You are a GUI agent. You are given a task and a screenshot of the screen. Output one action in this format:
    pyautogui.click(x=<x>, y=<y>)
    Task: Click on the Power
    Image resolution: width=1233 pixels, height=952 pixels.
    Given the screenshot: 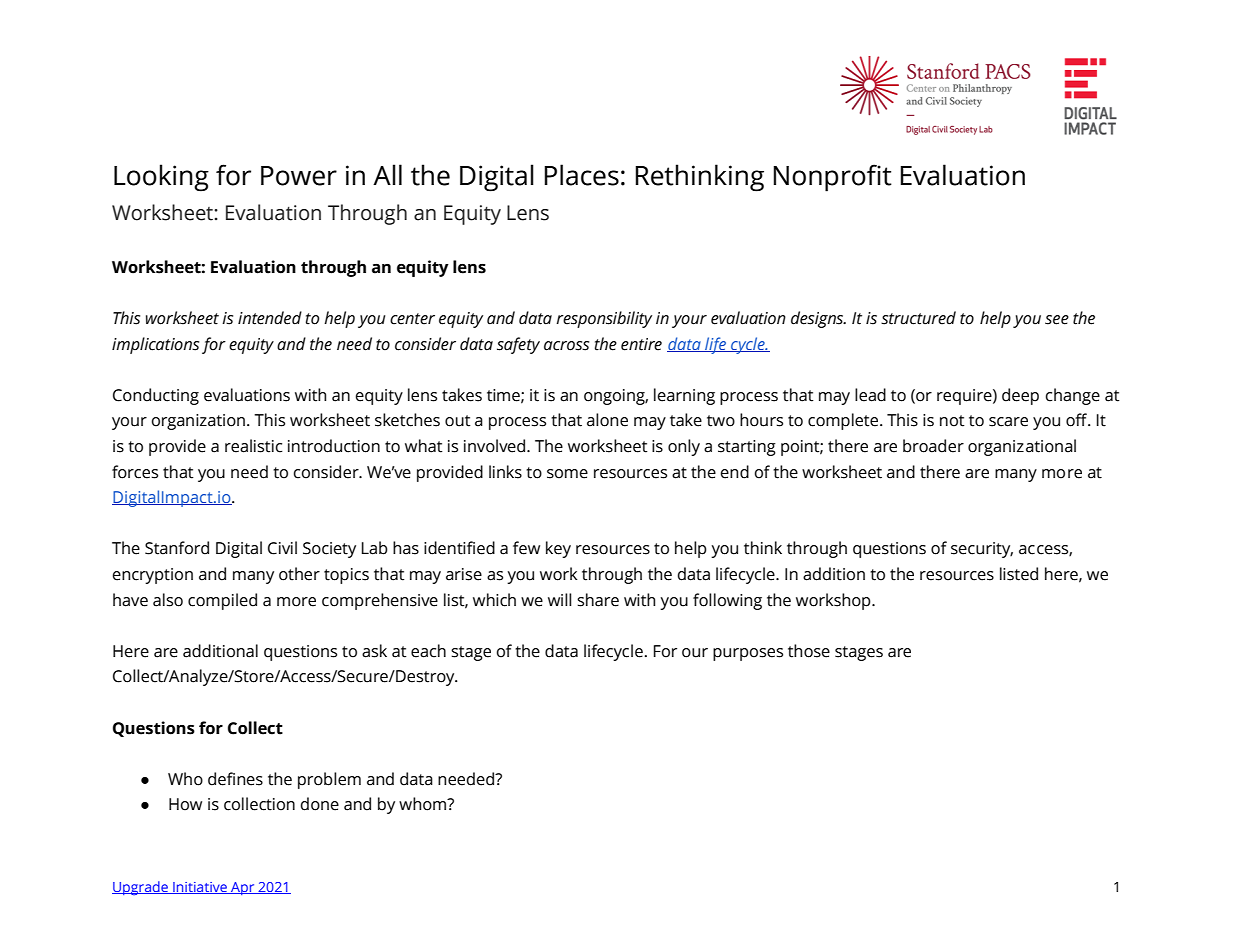 What is the action you would take?
    pyautogui.click(x=299, y=176)
